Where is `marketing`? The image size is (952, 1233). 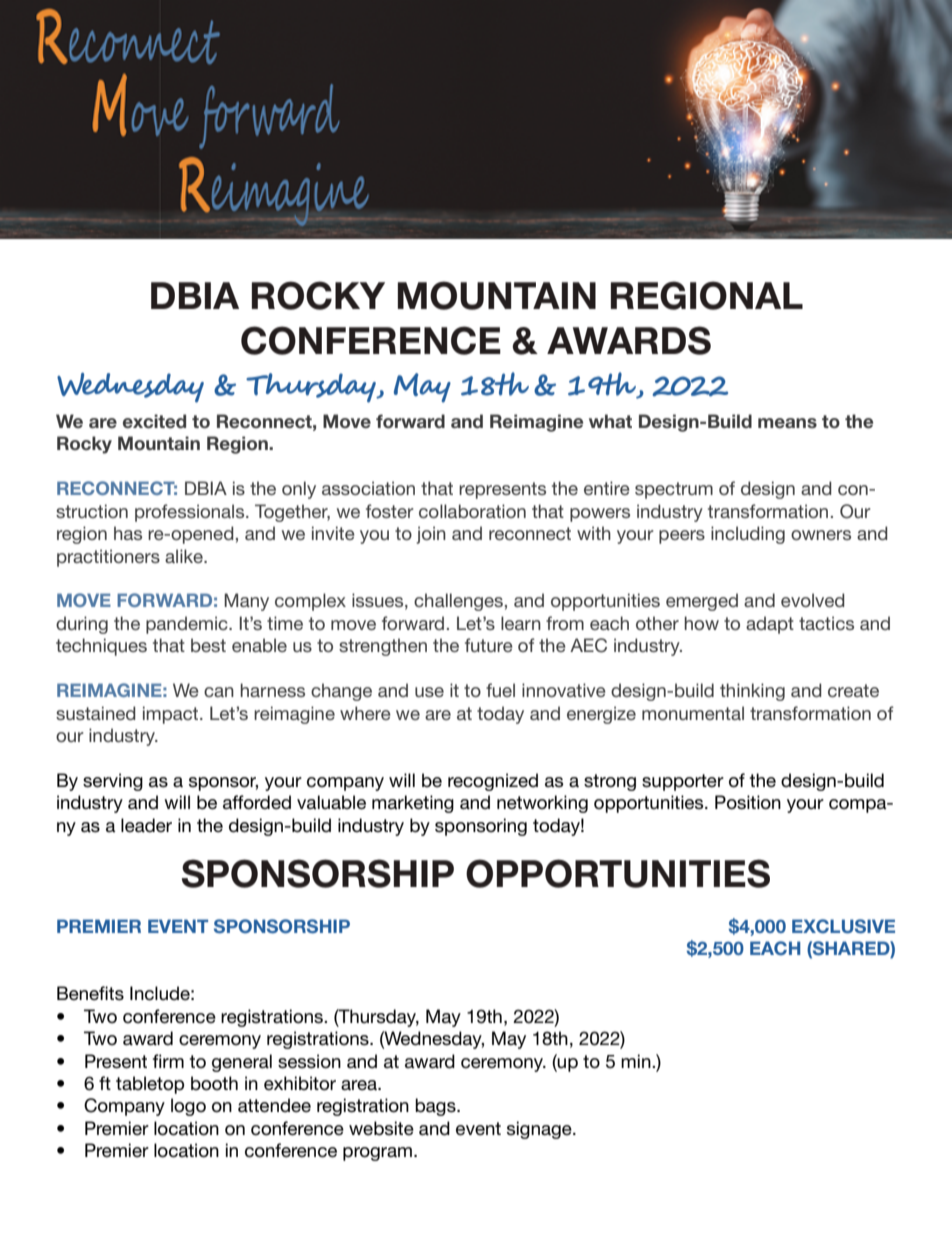 marketing is located at coordinates (413, 804).
